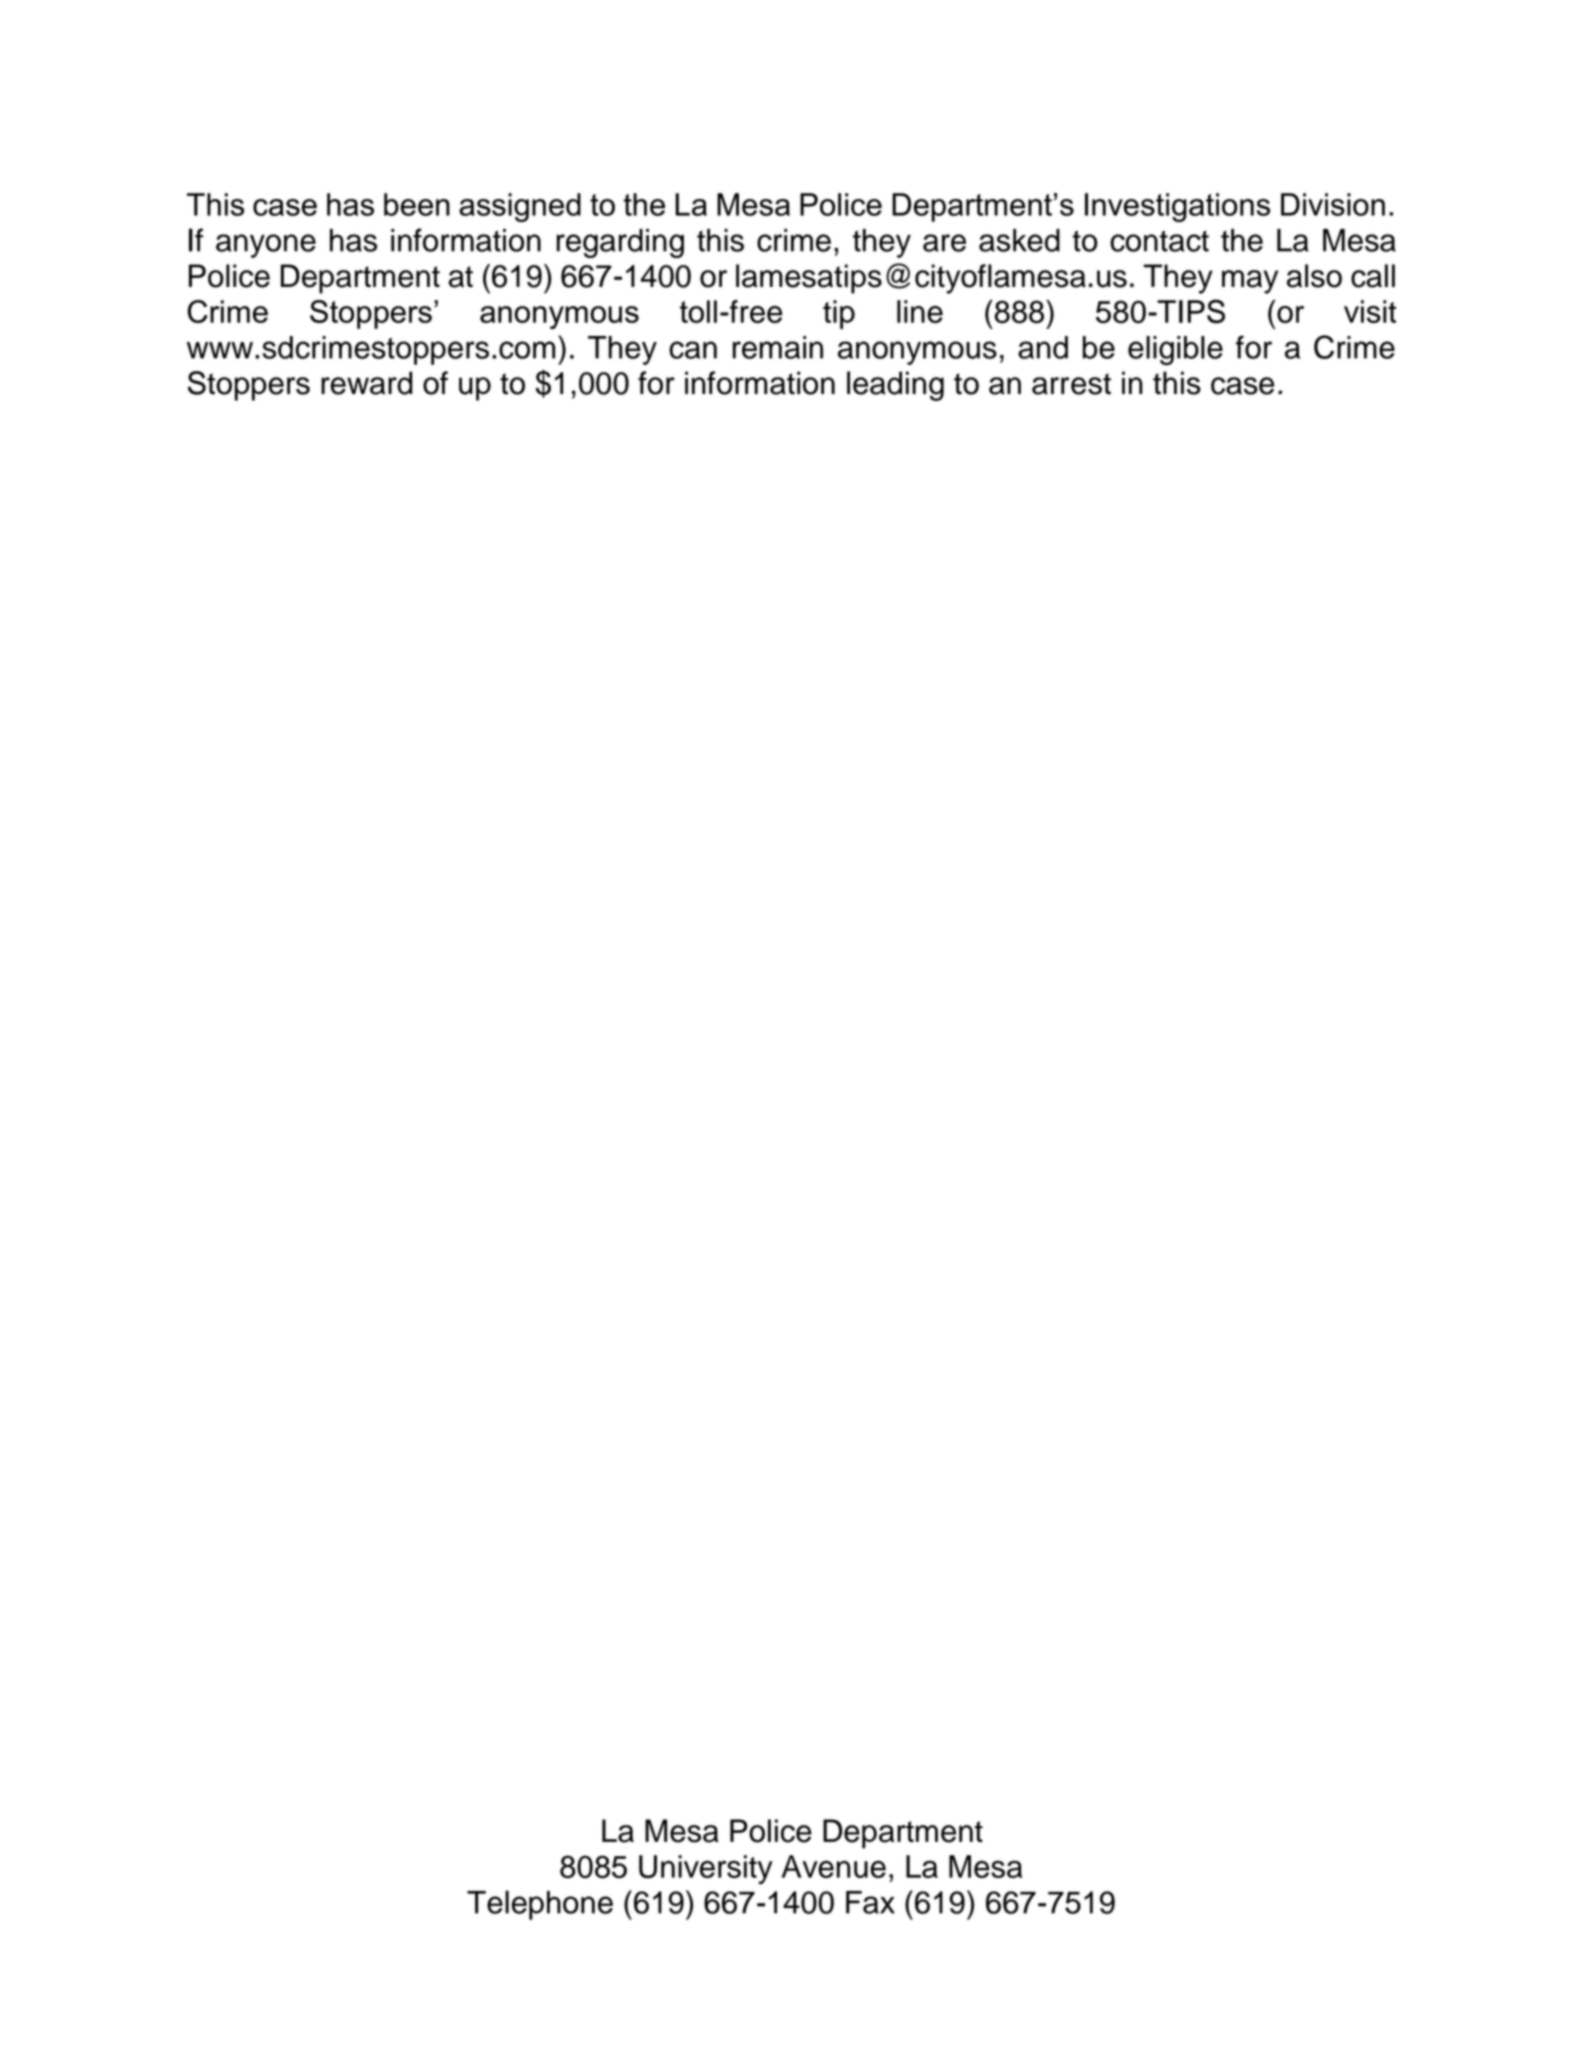 Image resolution: width=1583 pixels, height=2049 pixels. What do you see at coordinates (417, 204) in the image?
I see `been` at bounding box center [417, 204].
